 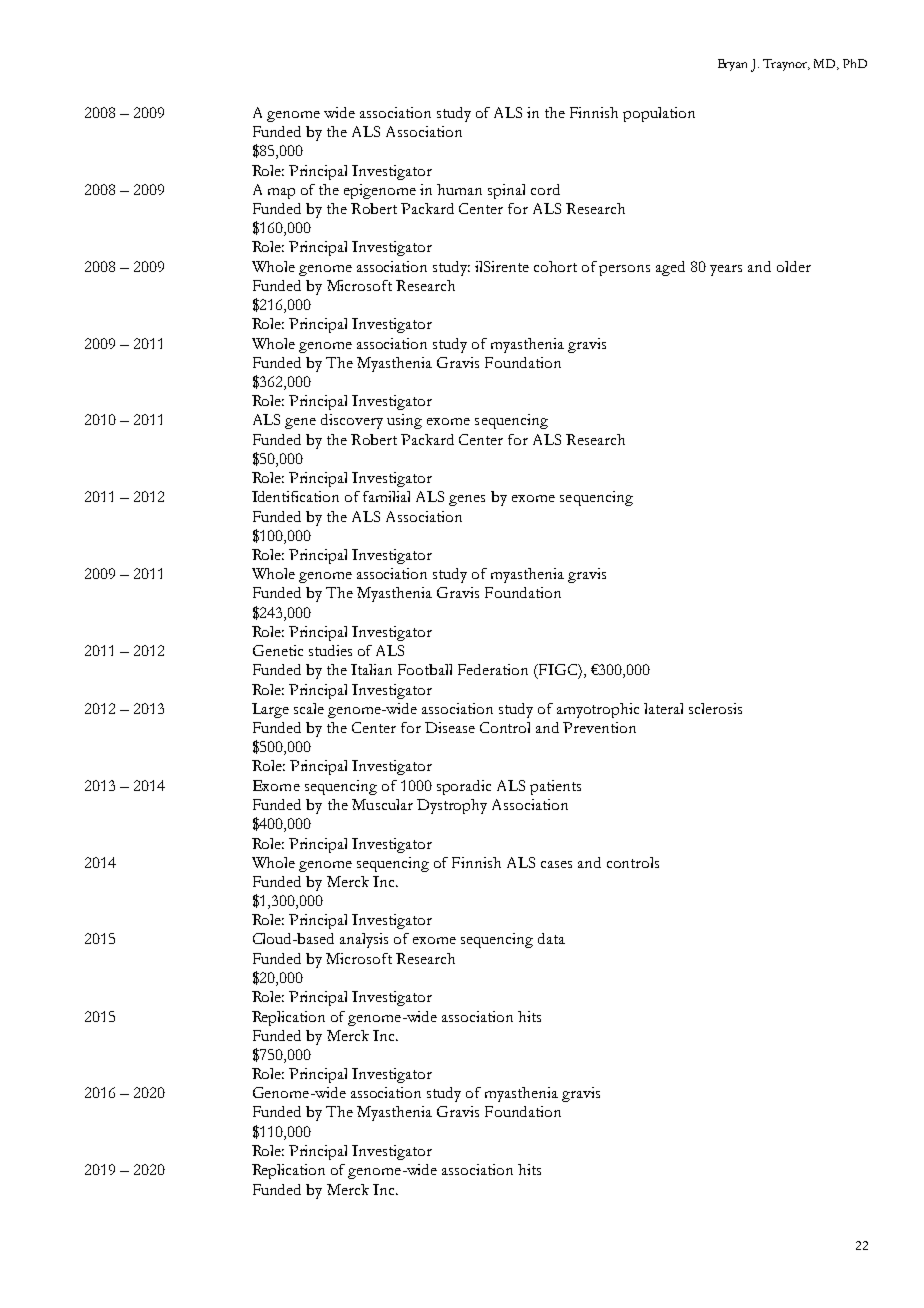 I want to click on cohort, so click(x=555, y=266).
